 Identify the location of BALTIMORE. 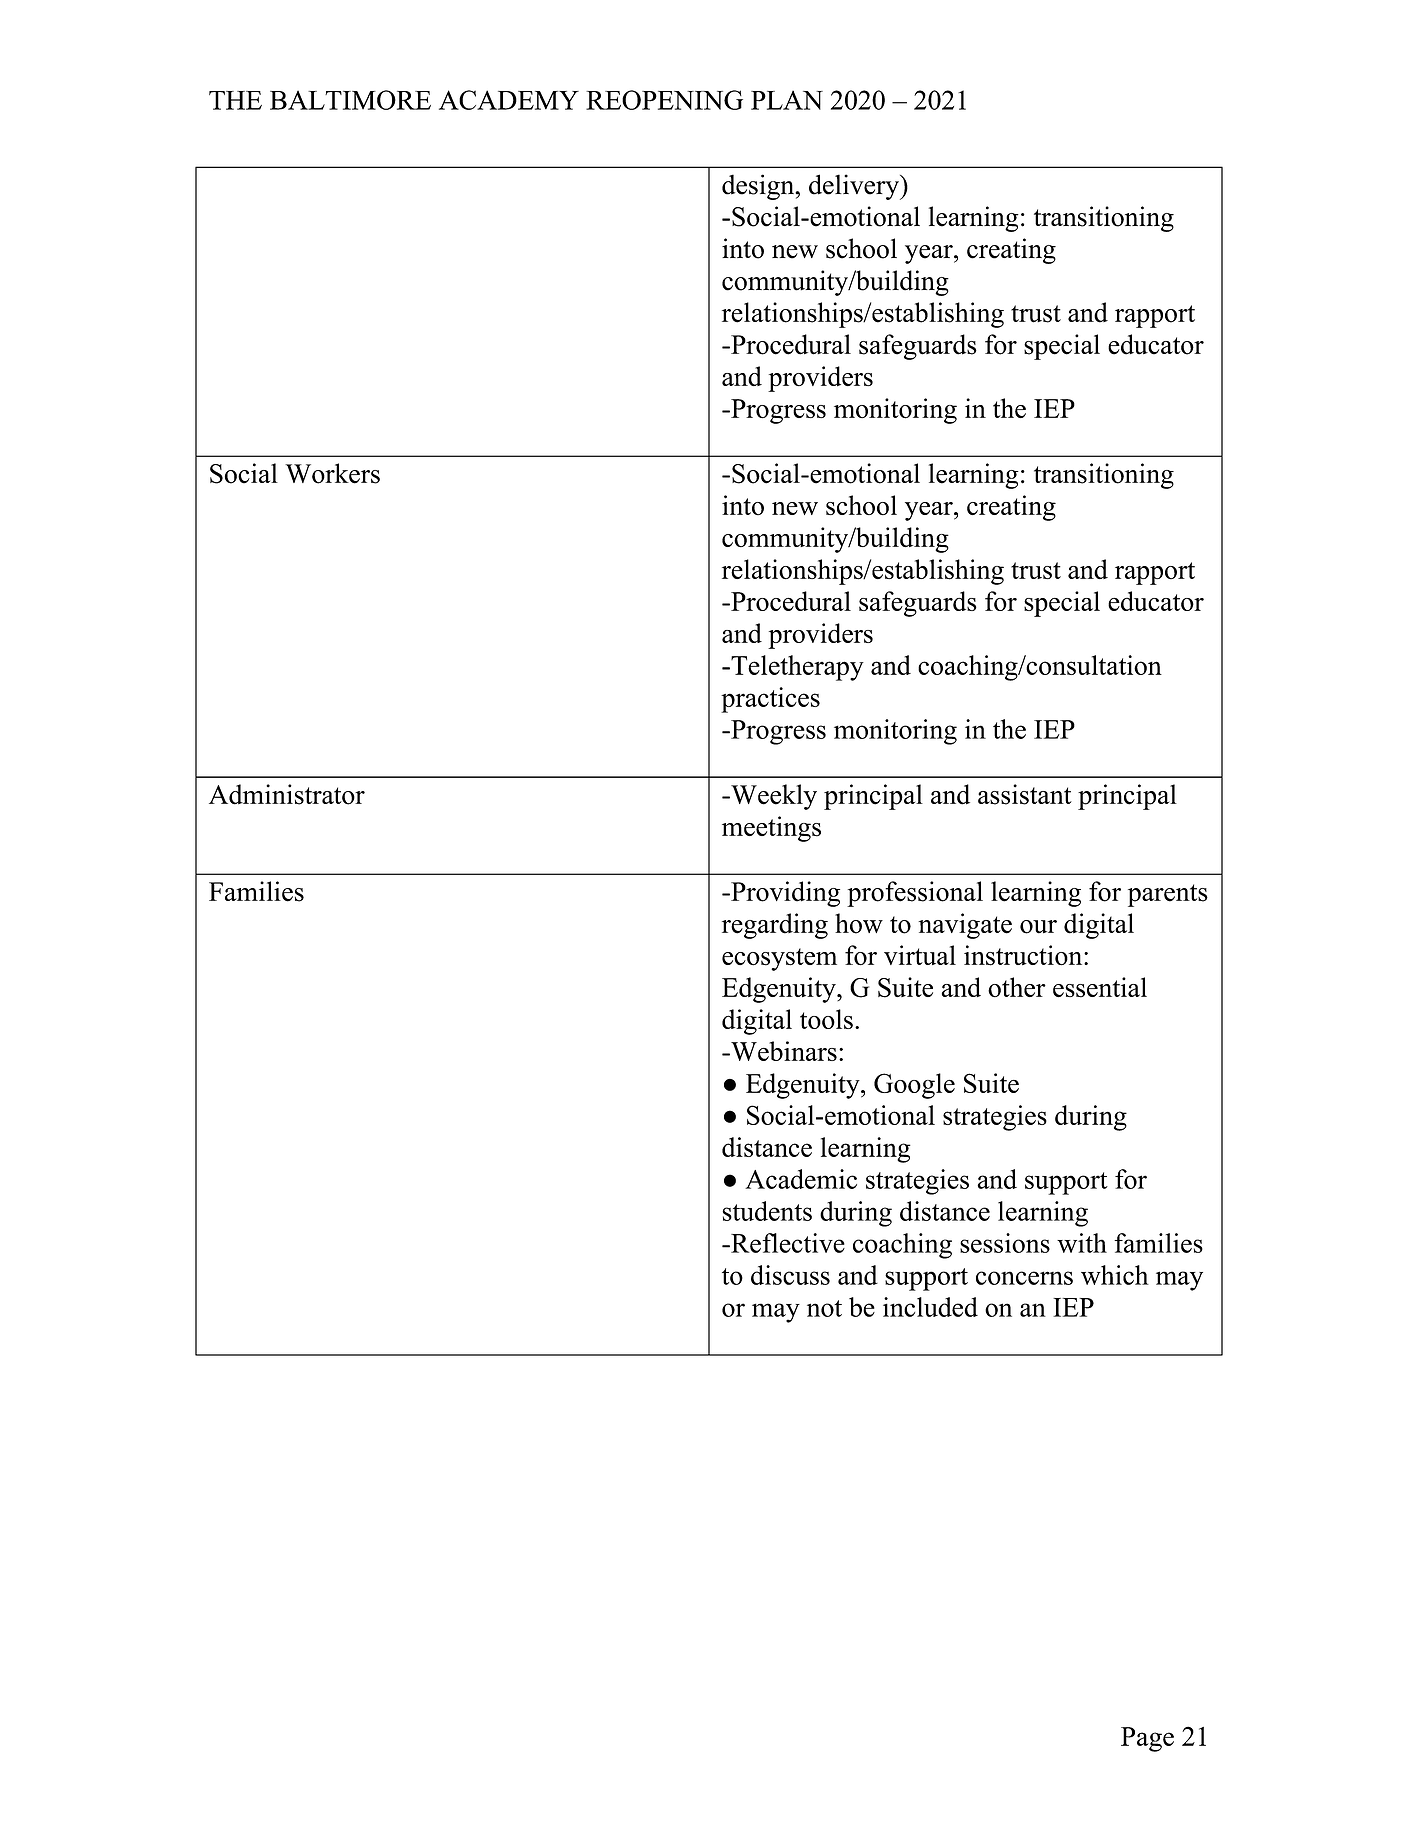
(350, 100).
